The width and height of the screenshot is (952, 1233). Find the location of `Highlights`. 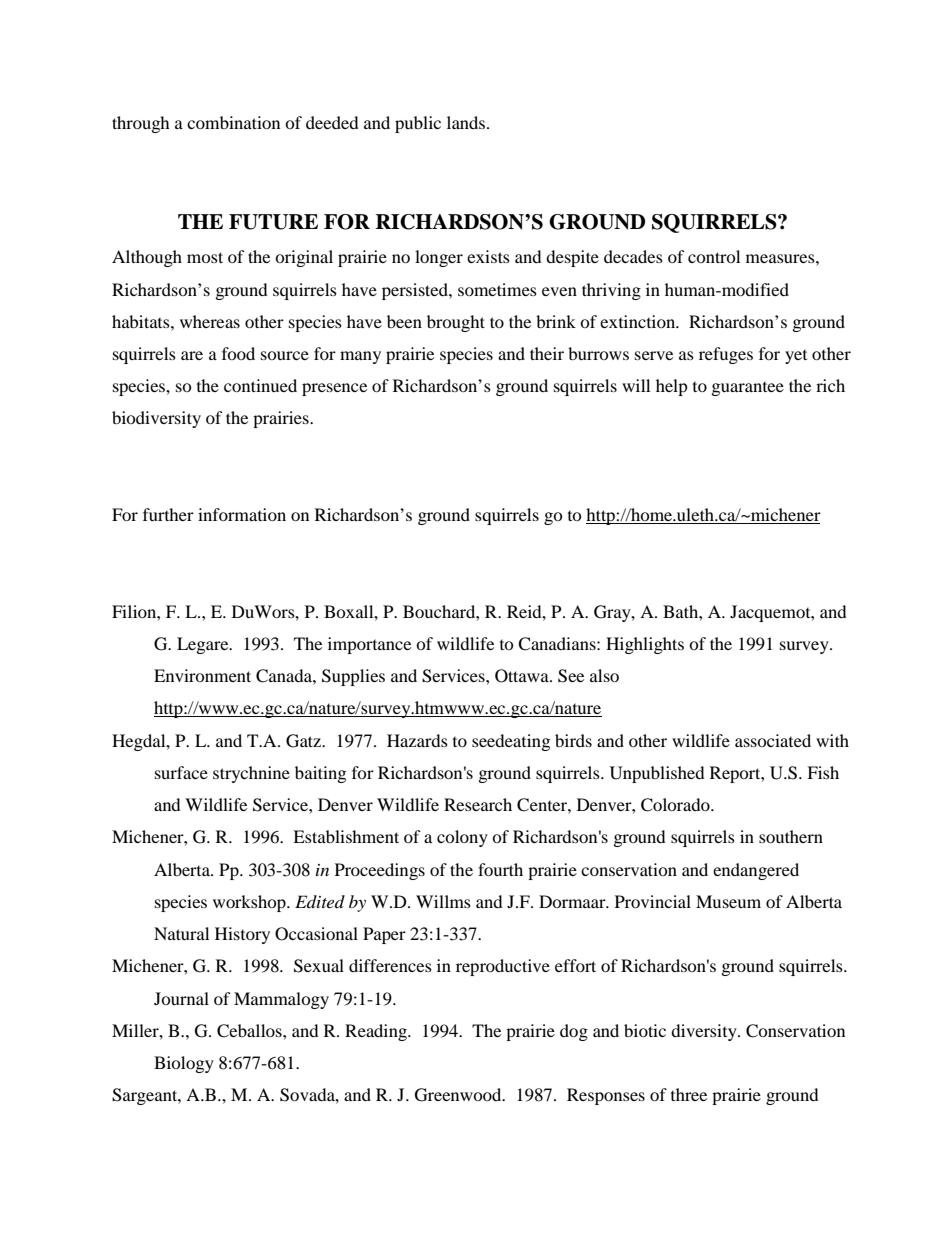

Highlights is located at coordinates (645, 645).
